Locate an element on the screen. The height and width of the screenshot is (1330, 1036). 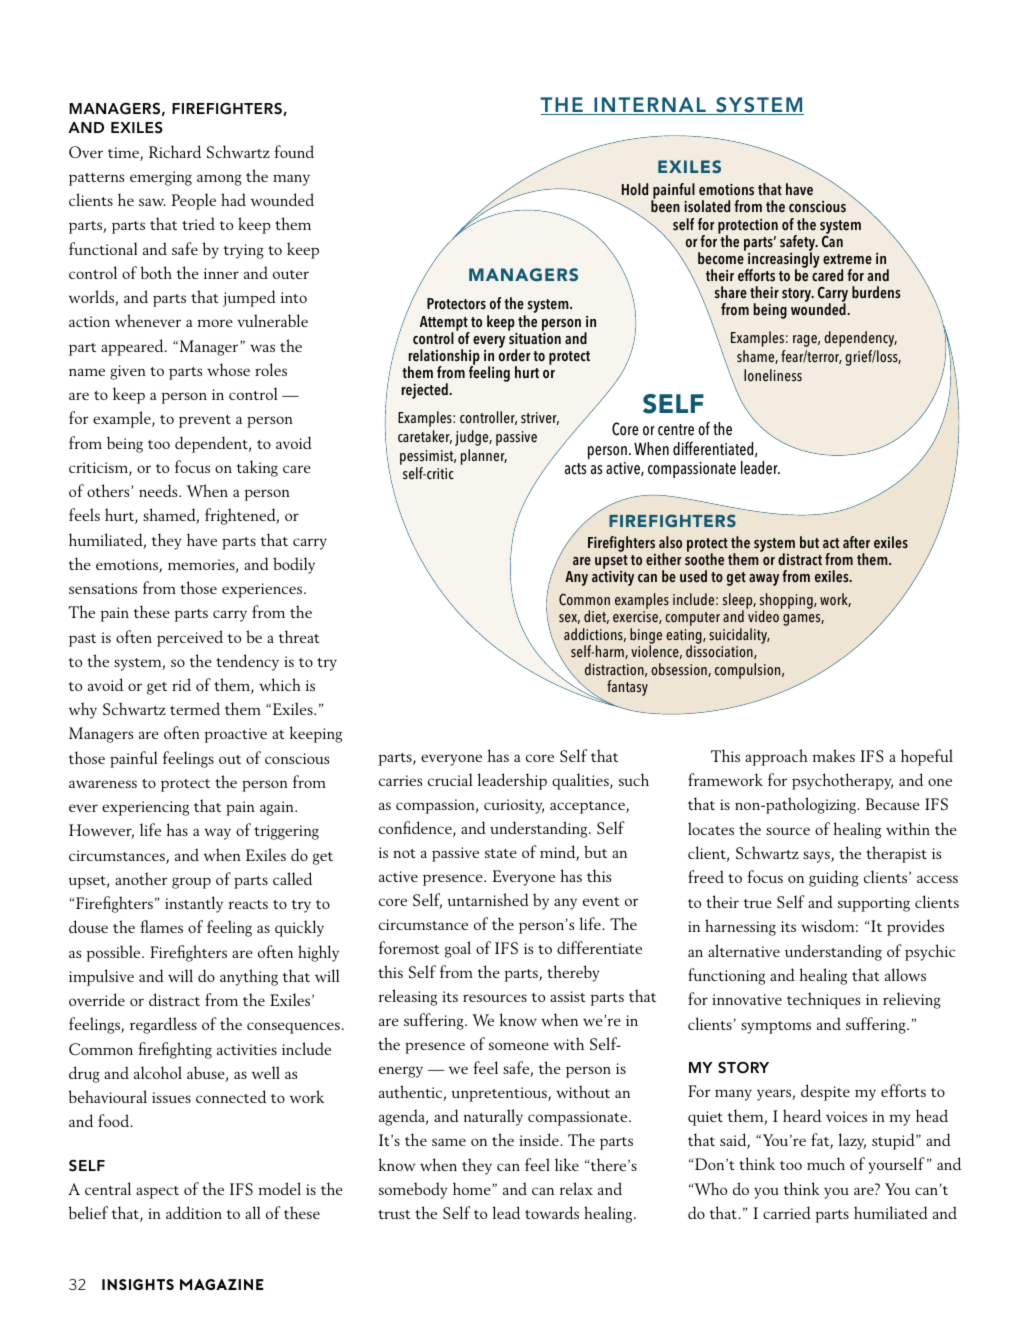
Richard is located at coordinates (175, 151).
